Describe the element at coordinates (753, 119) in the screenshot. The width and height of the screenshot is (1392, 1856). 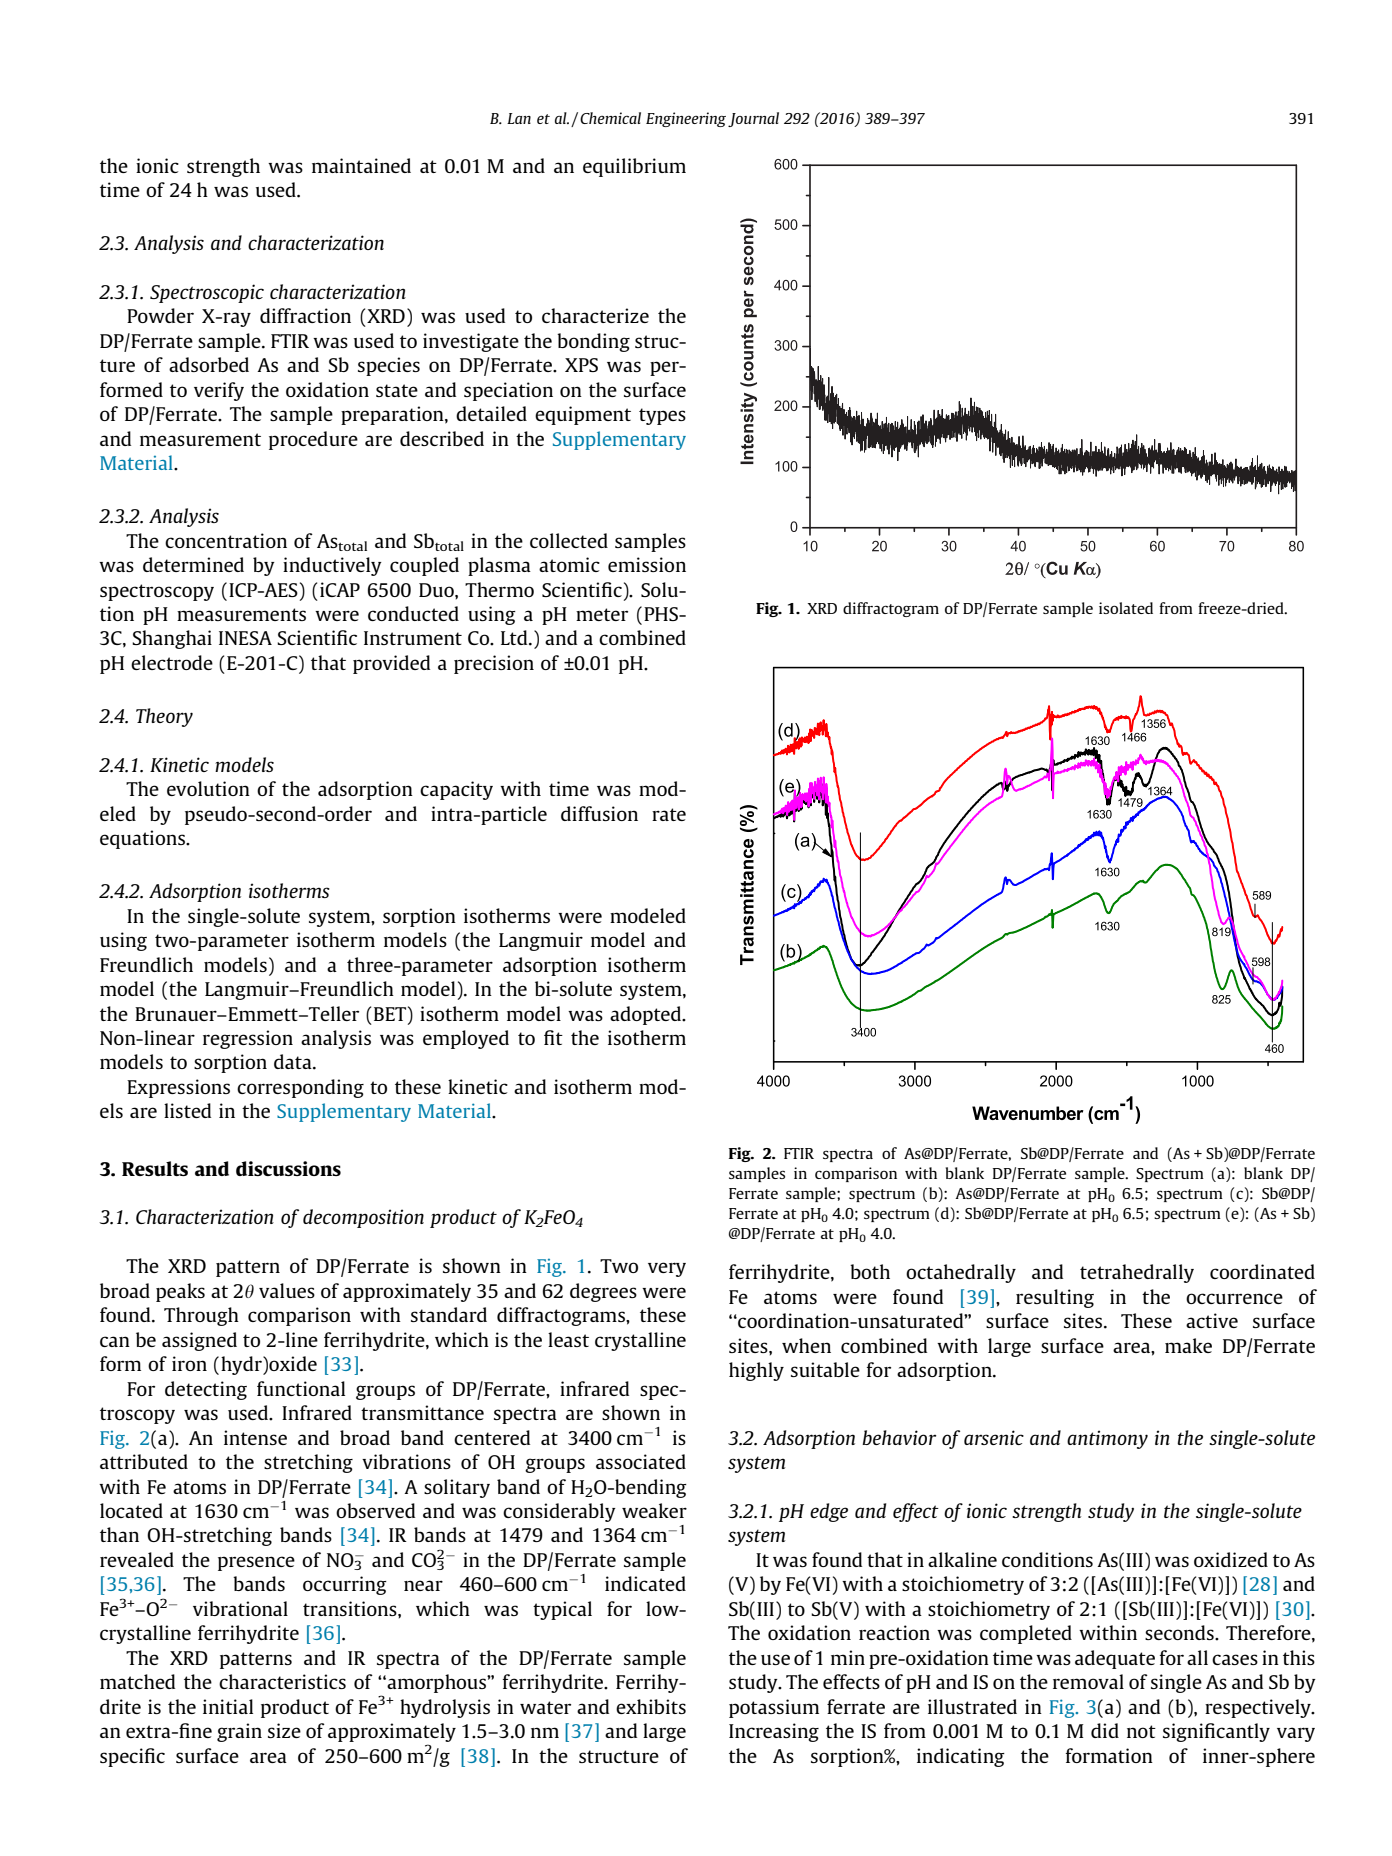
I see `Journal` at that location.
